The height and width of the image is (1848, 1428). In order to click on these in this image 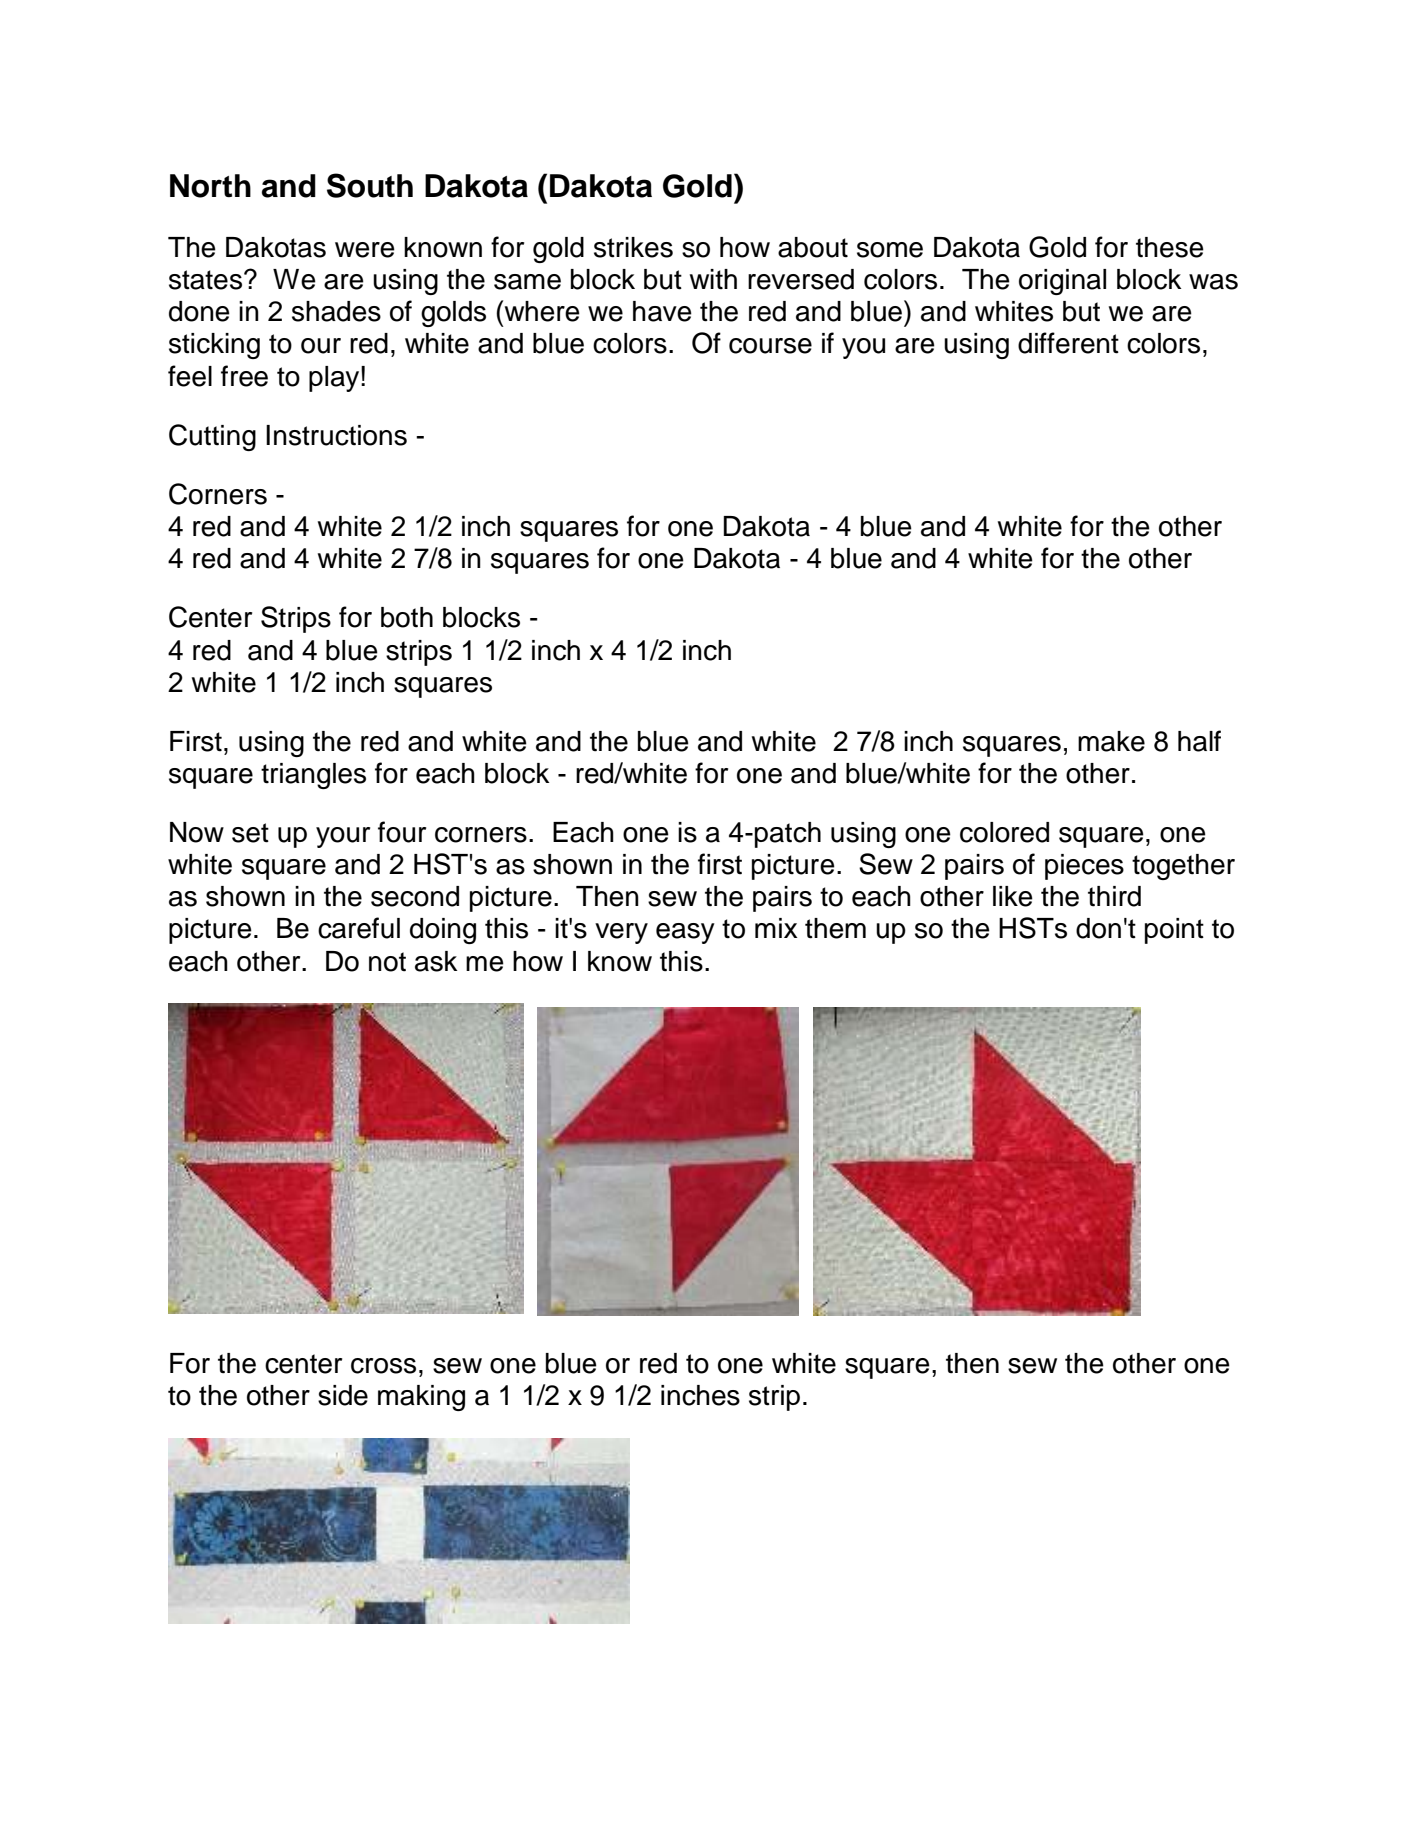, I will do `click(1170, 247)`.
